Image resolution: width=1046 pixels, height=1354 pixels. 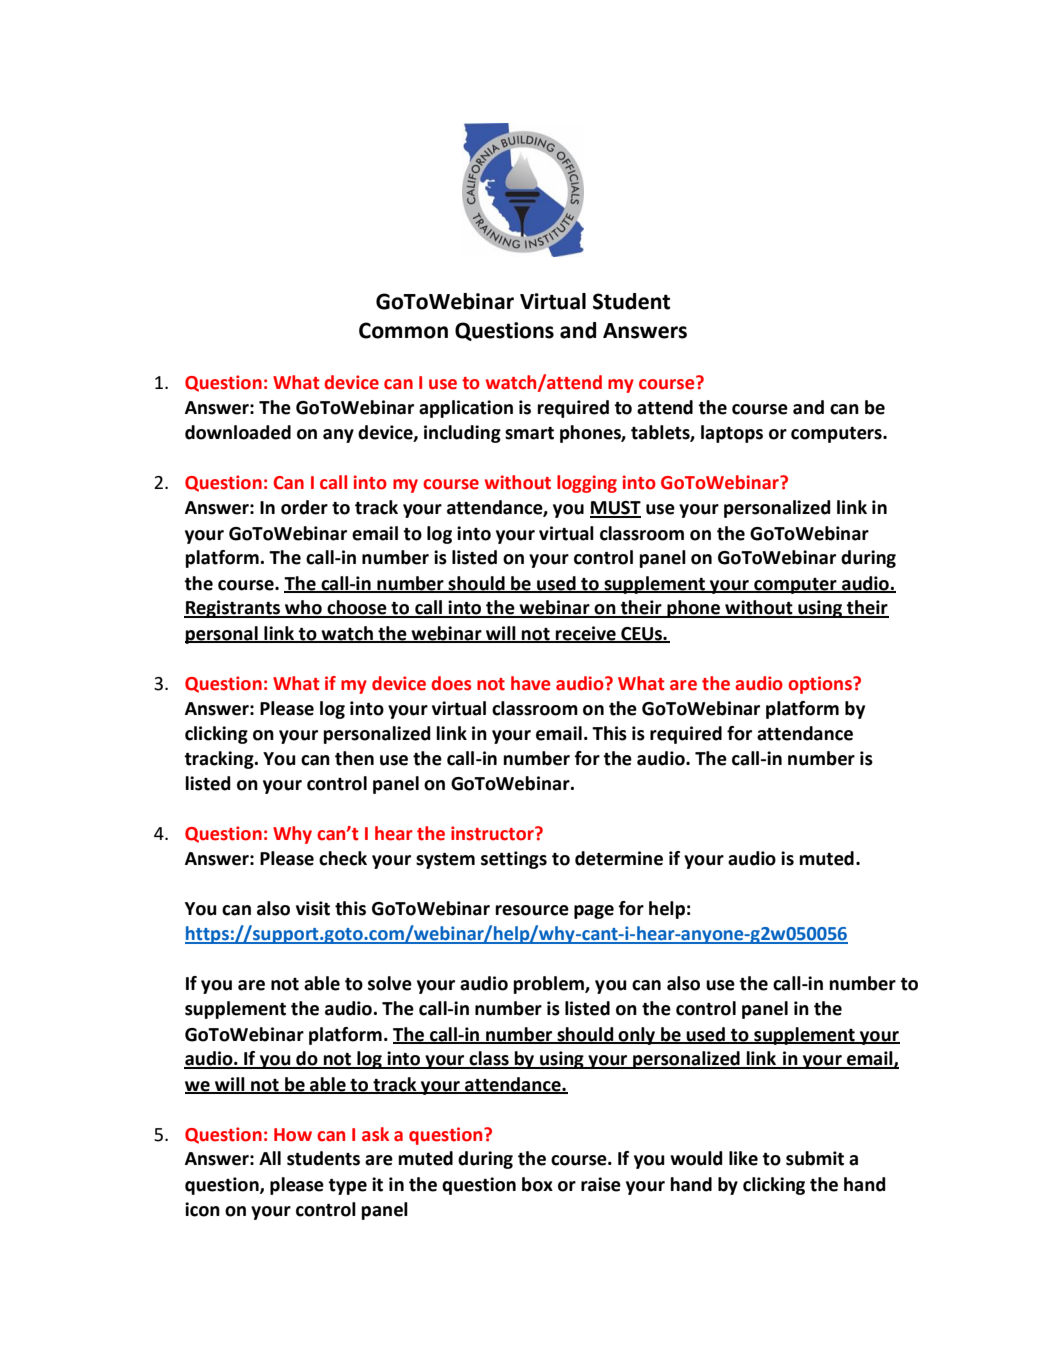 I want to click on application, so click(x=466, y=409).
